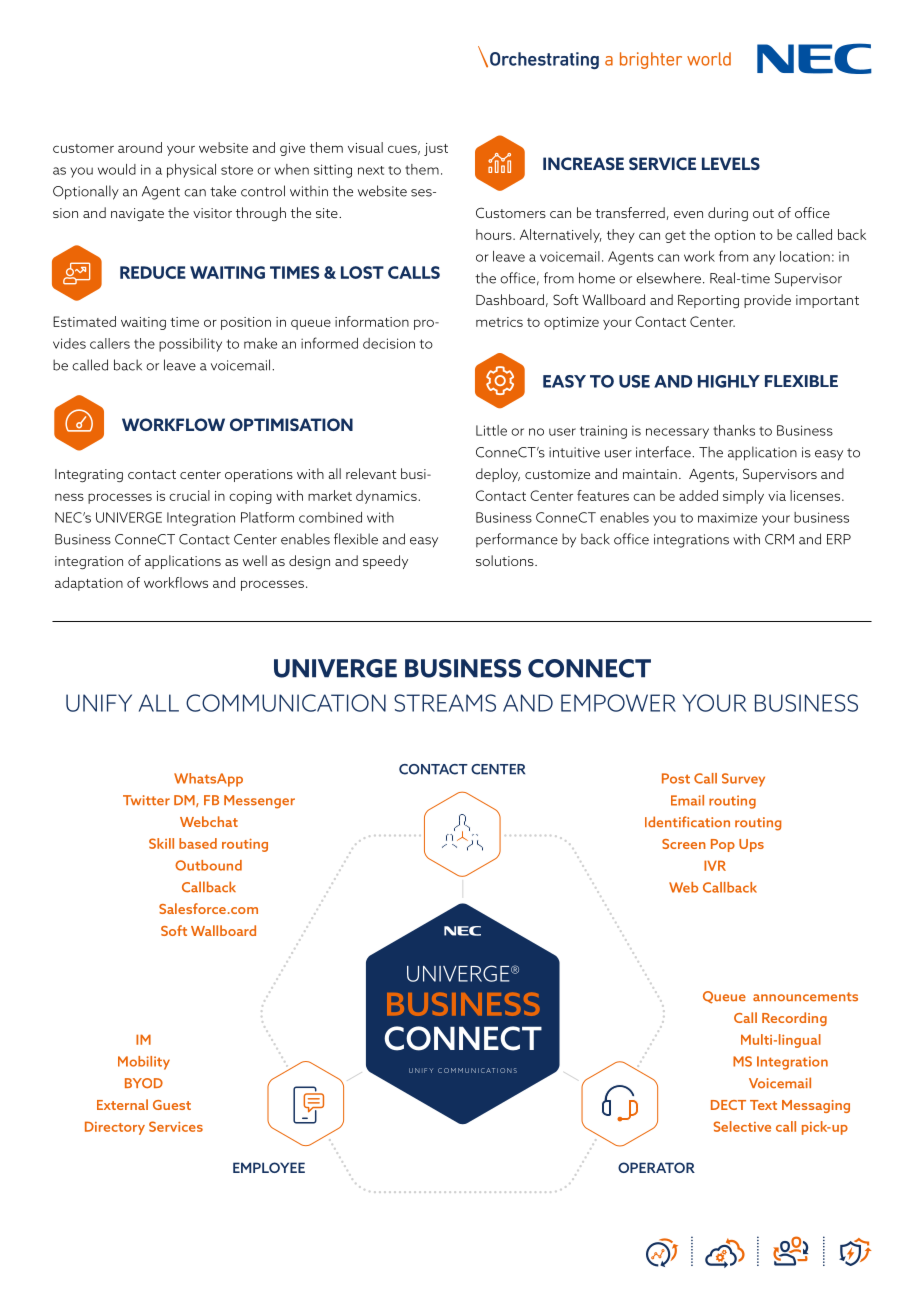  What do you see at coordinates (172, 1105) in the document?
I see `Guest` at bounding box center [172, 1105].
